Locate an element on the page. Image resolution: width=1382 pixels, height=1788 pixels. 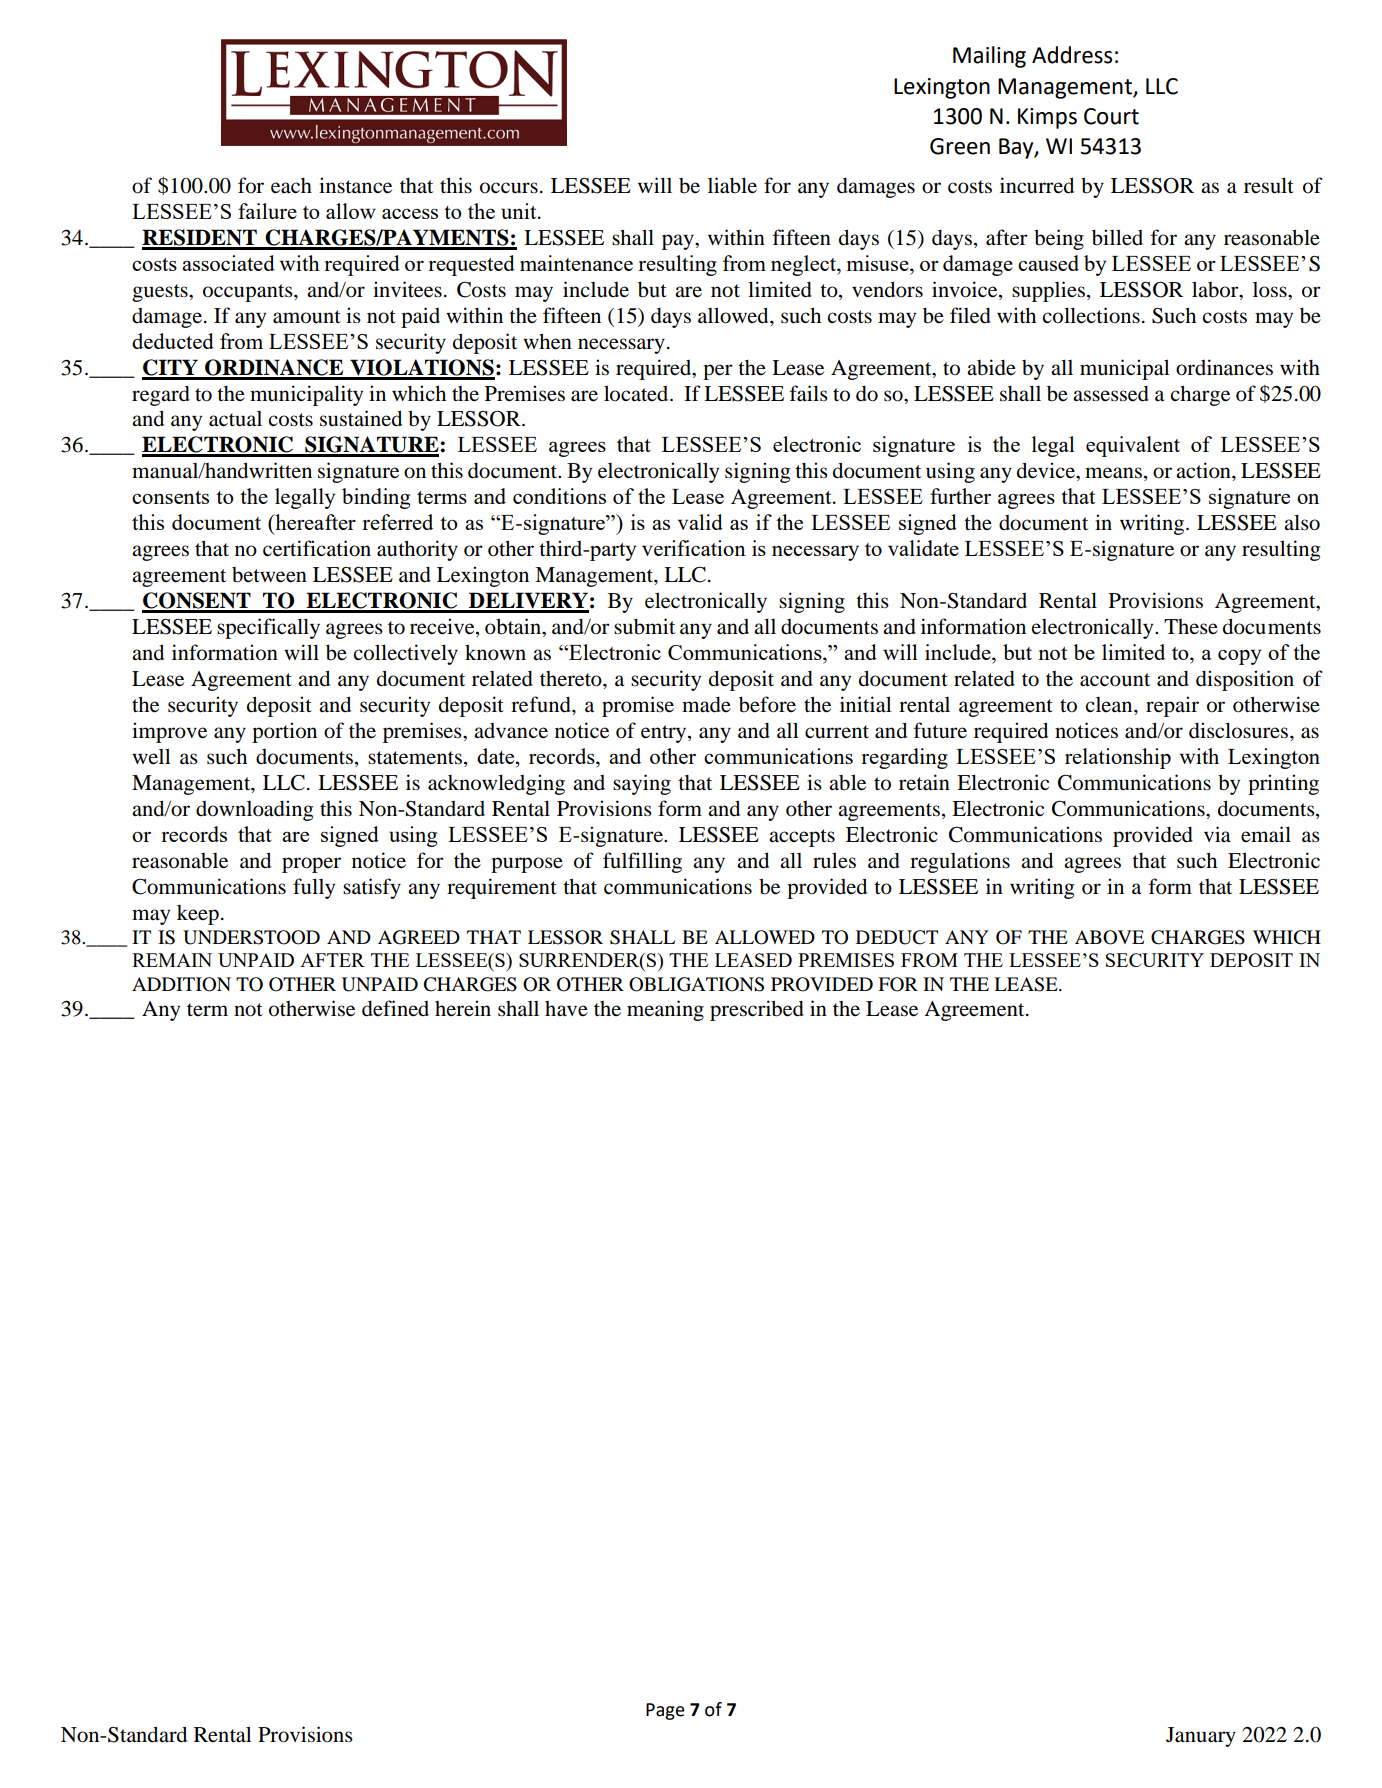
verification is located at coordinates (694, 548).
